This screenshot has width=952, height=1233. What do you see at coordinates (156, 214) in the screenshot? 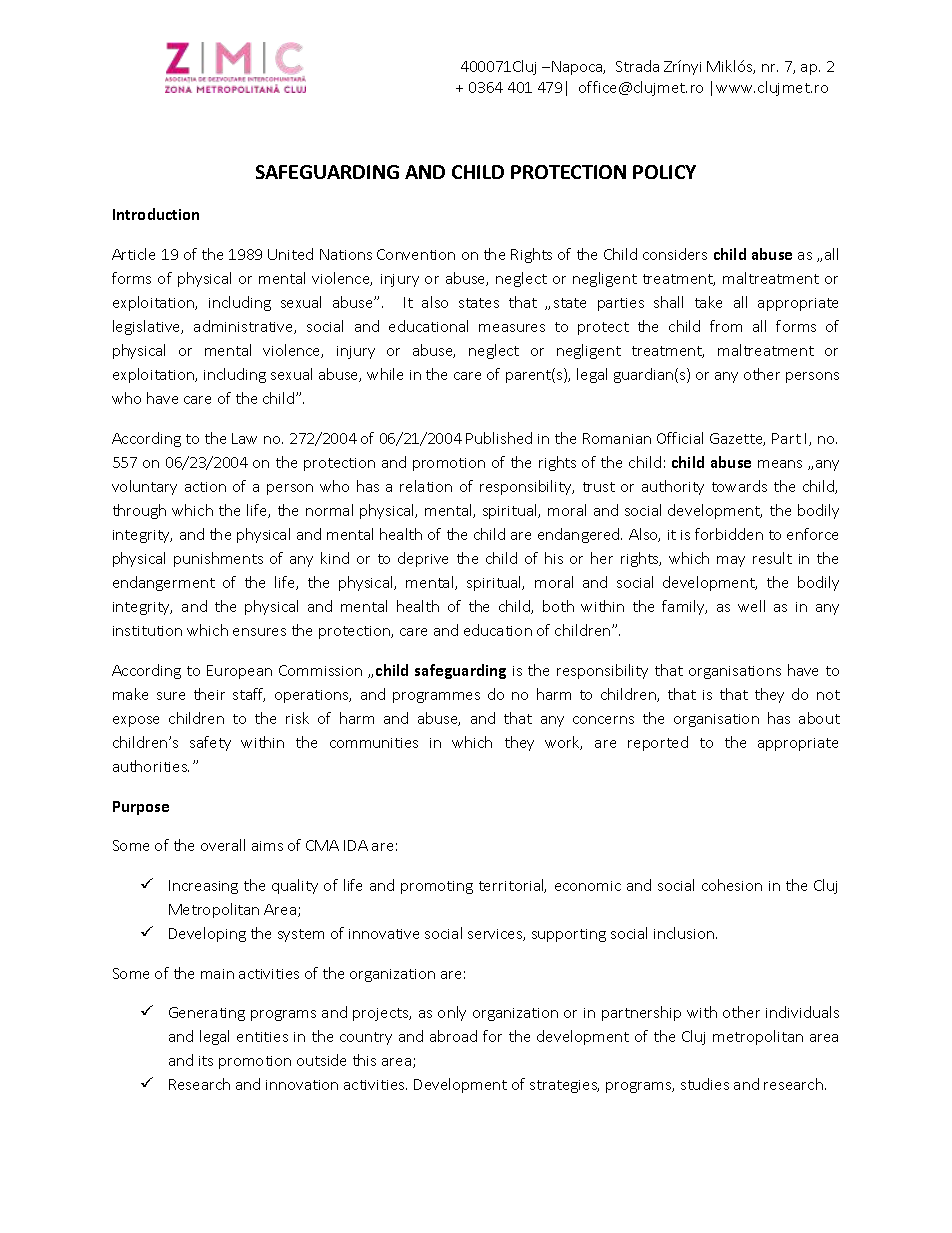
I see `Introduction` at bounding box center [156, 214].
